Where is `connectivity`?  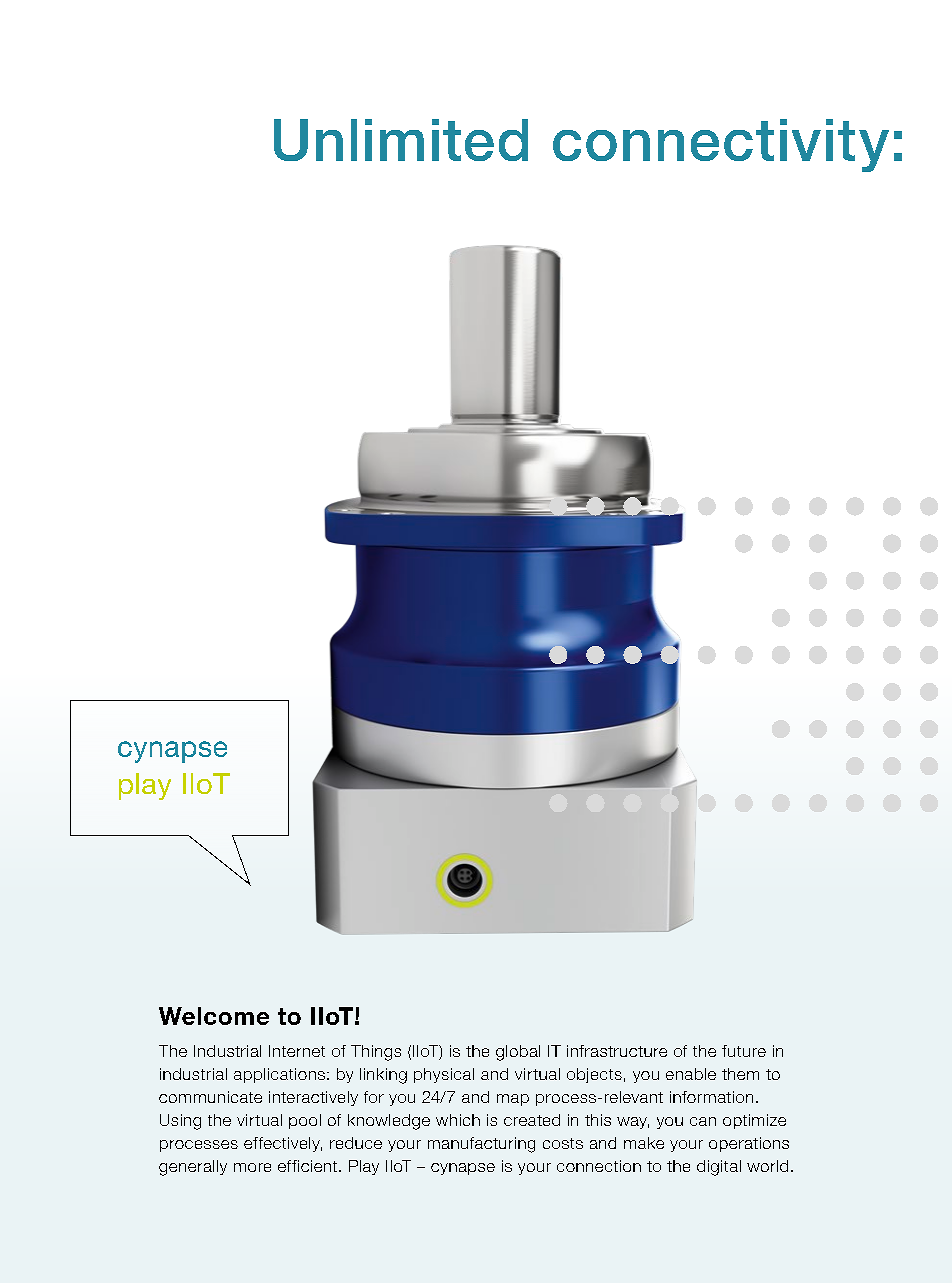 connectivity is located at coordinates (721, 145).
